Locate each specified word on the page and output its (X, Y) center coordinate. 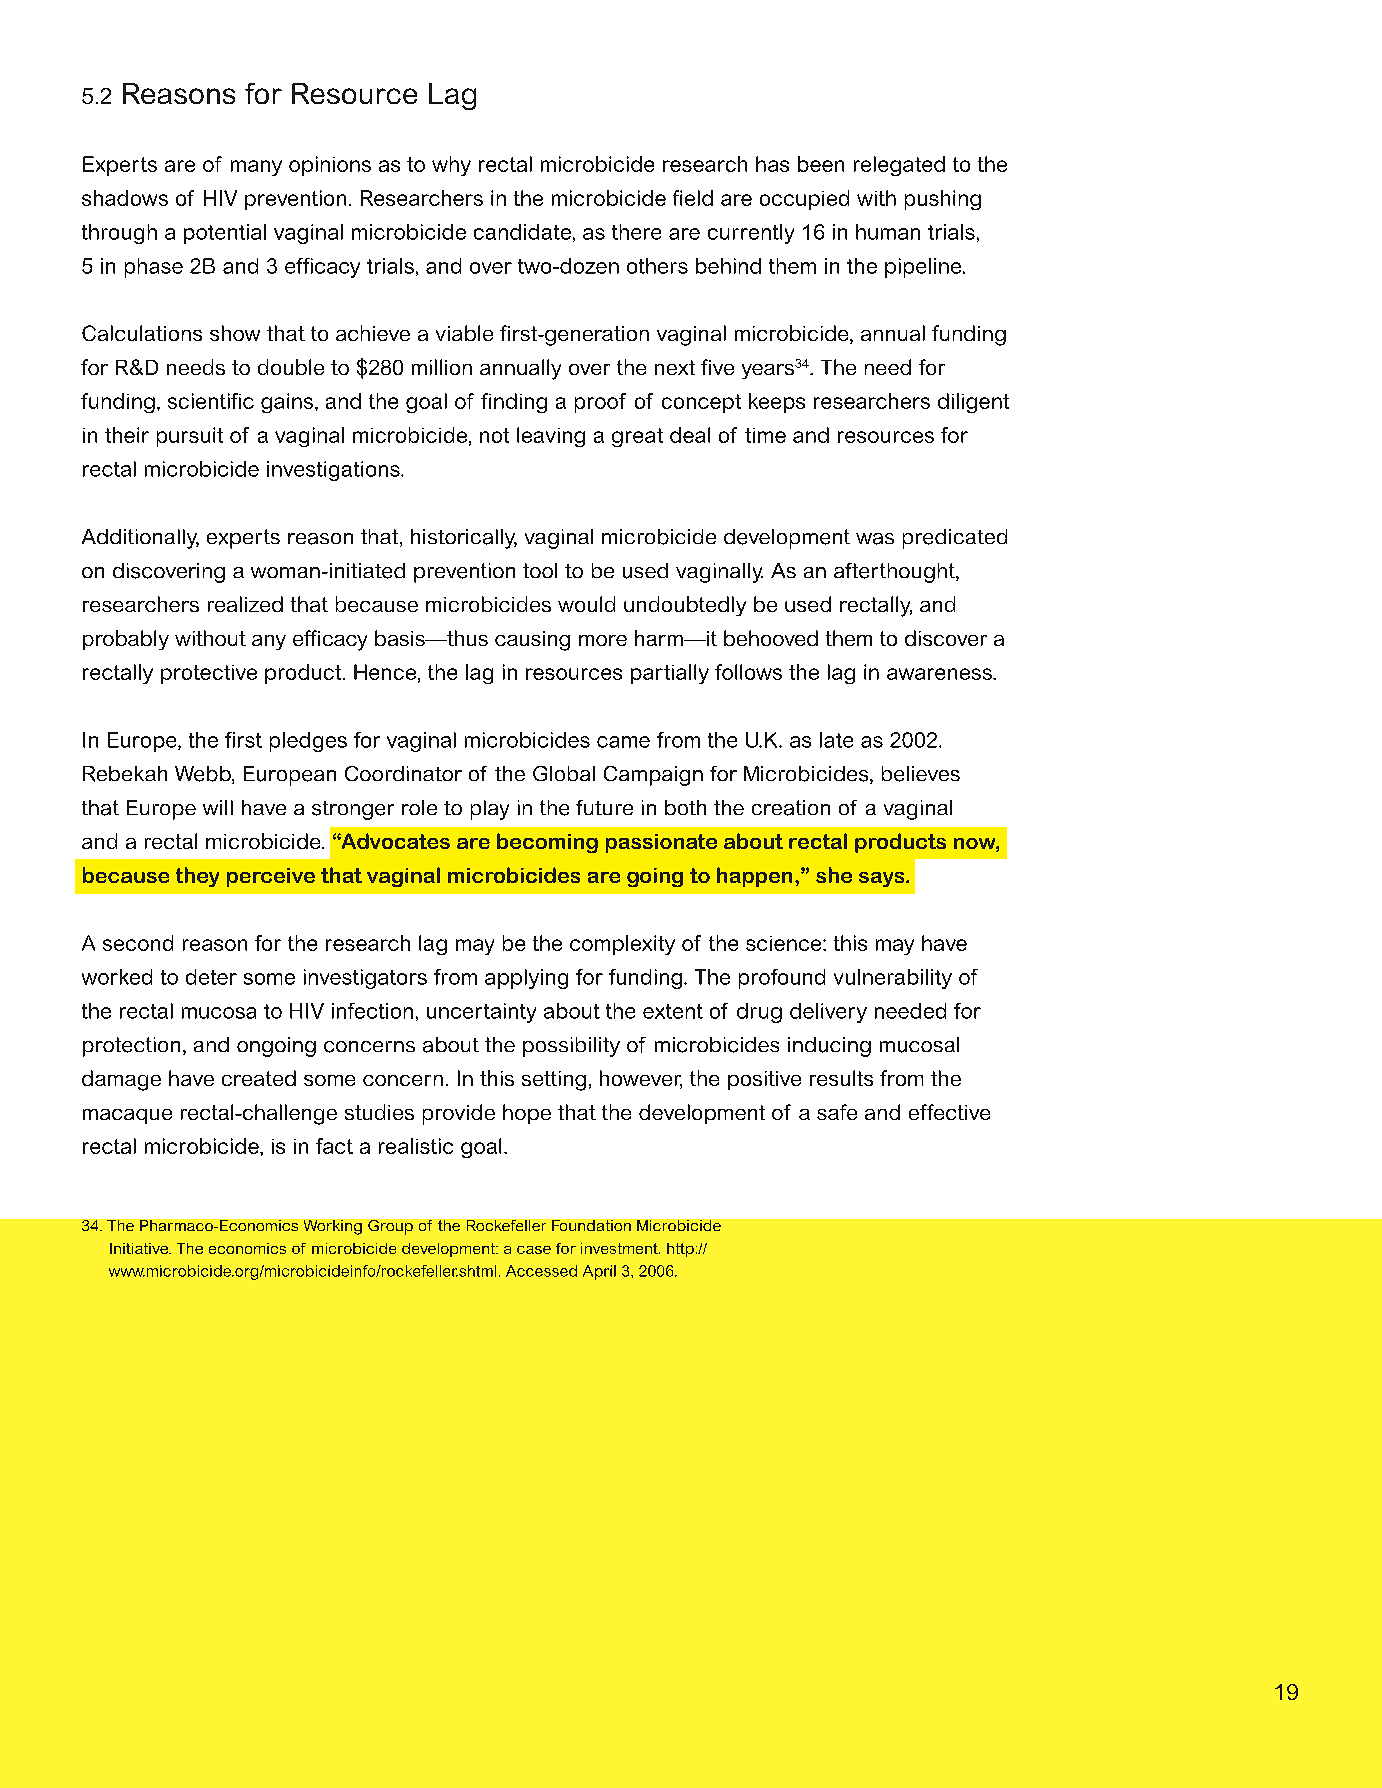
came (623, 742)
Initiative (140, 1248)
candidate (522, 232)
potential (225, 234)
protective (209, 674)
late (836, 740)
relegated (899, 166)
